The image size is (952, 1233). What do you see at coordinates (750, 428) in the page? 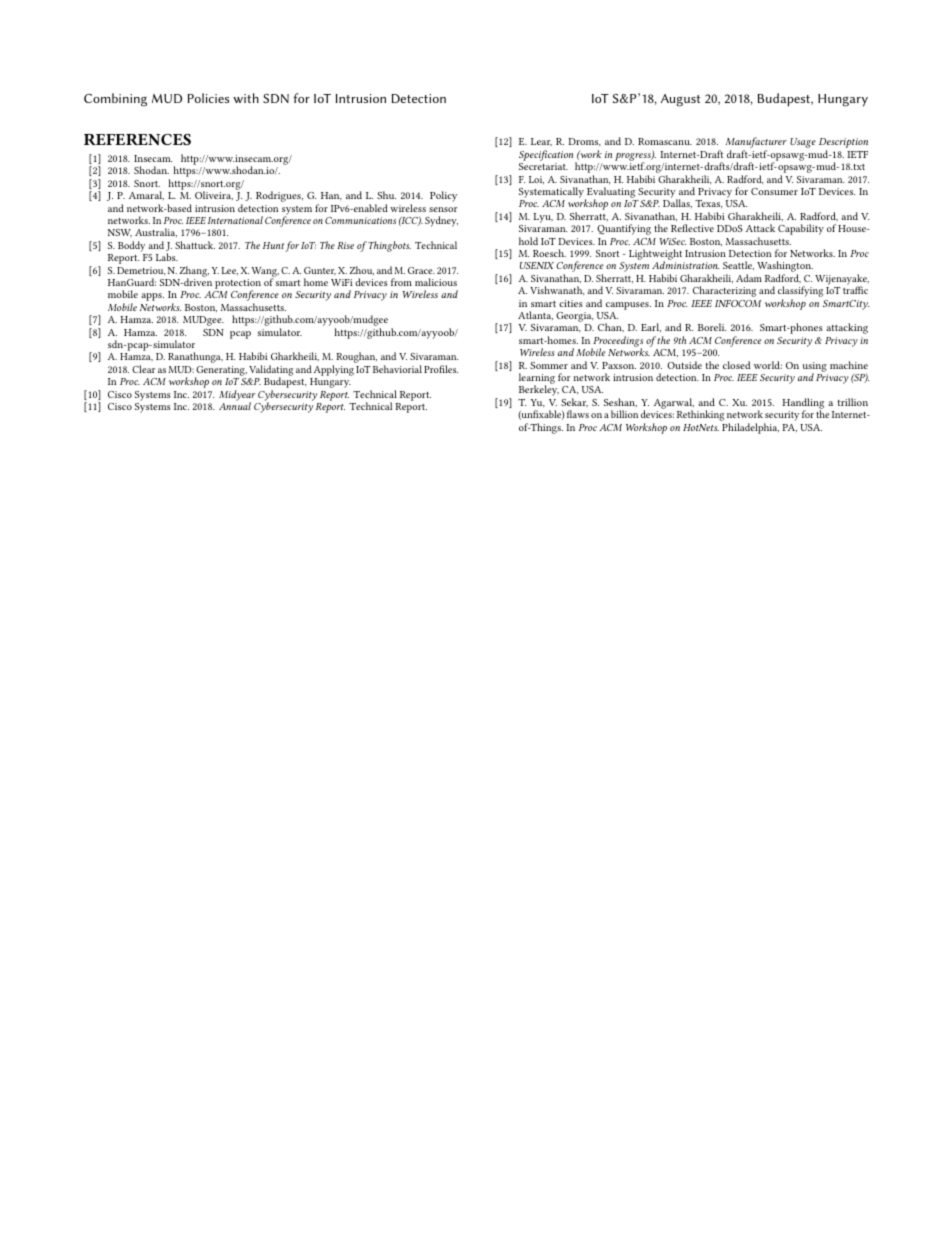
I see `Philadelphia` at bounding box center [750, 428].
